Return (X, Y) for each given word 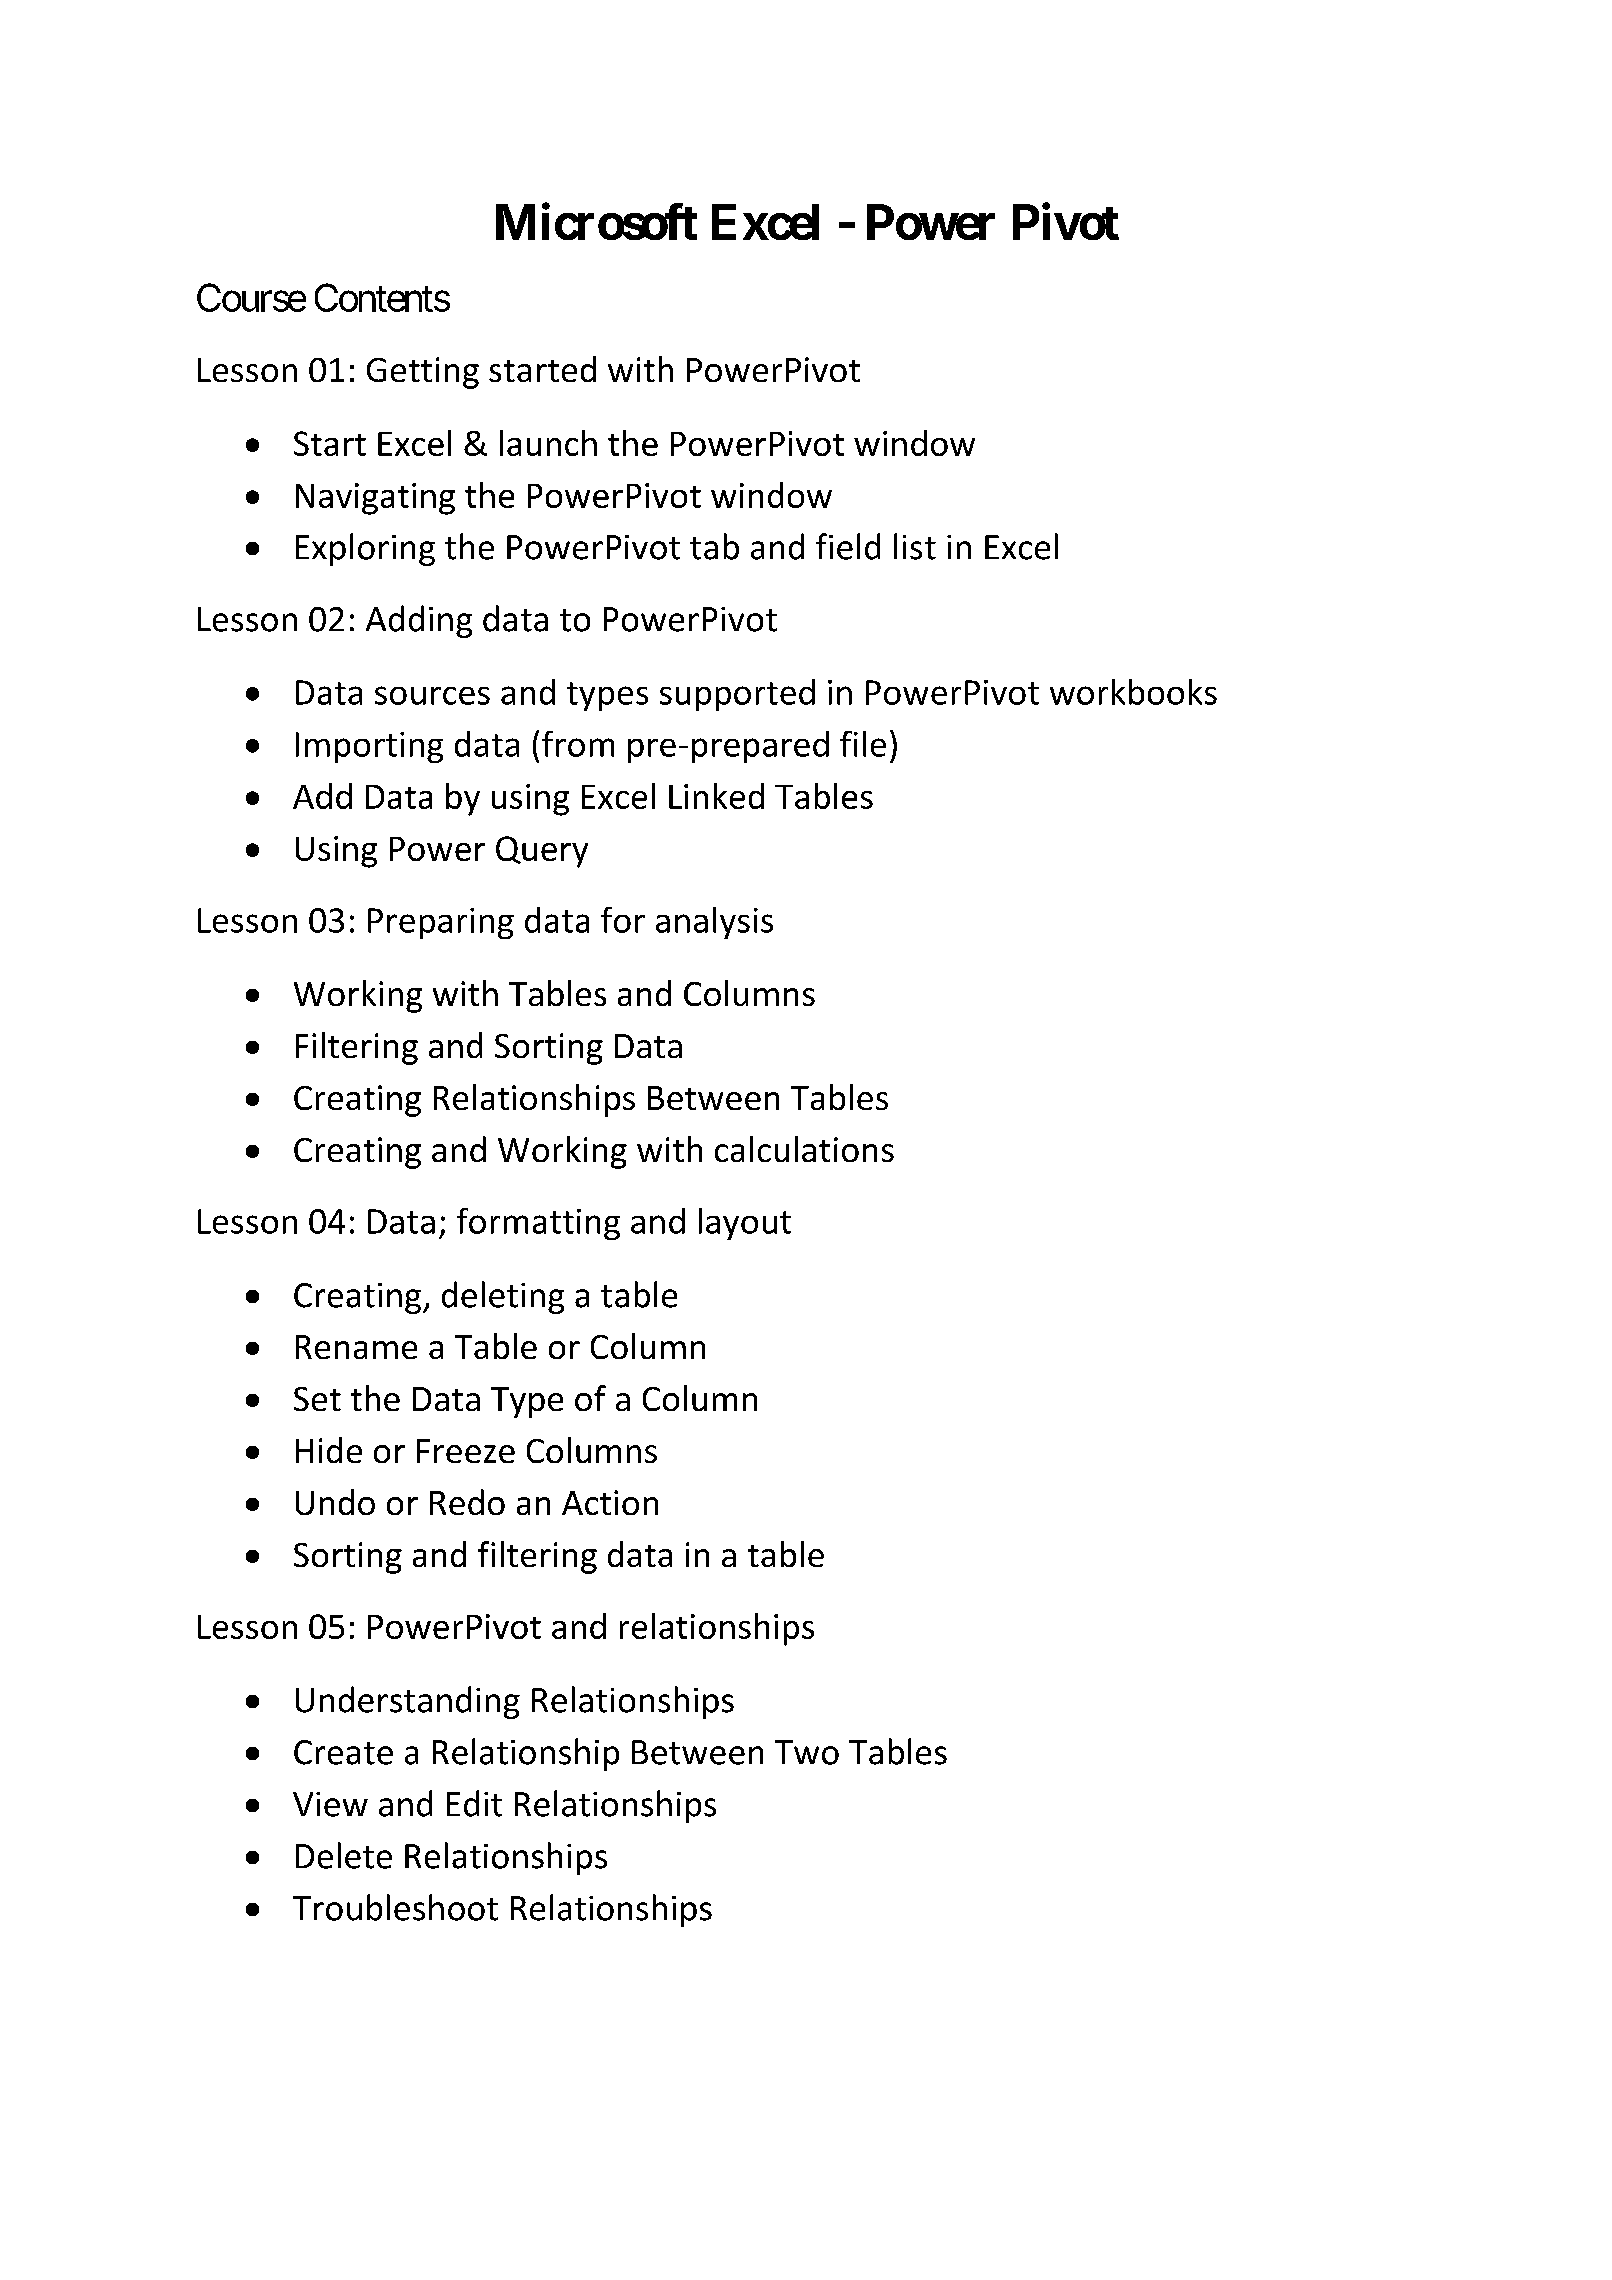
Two (807, 1752)
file (863, 744)
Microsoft (596, 222)
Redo (467, 1502)
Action (610, 1502)
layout (745, 1224)
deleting (503, 1297)
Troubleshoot (395, 1907)
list (915, 546)
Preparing (441, 923)
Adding (419, 621)
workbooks (1133, 692)
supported (737, 695)
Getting (423, 373)
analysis (714, 923)
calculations (804, 1149)
